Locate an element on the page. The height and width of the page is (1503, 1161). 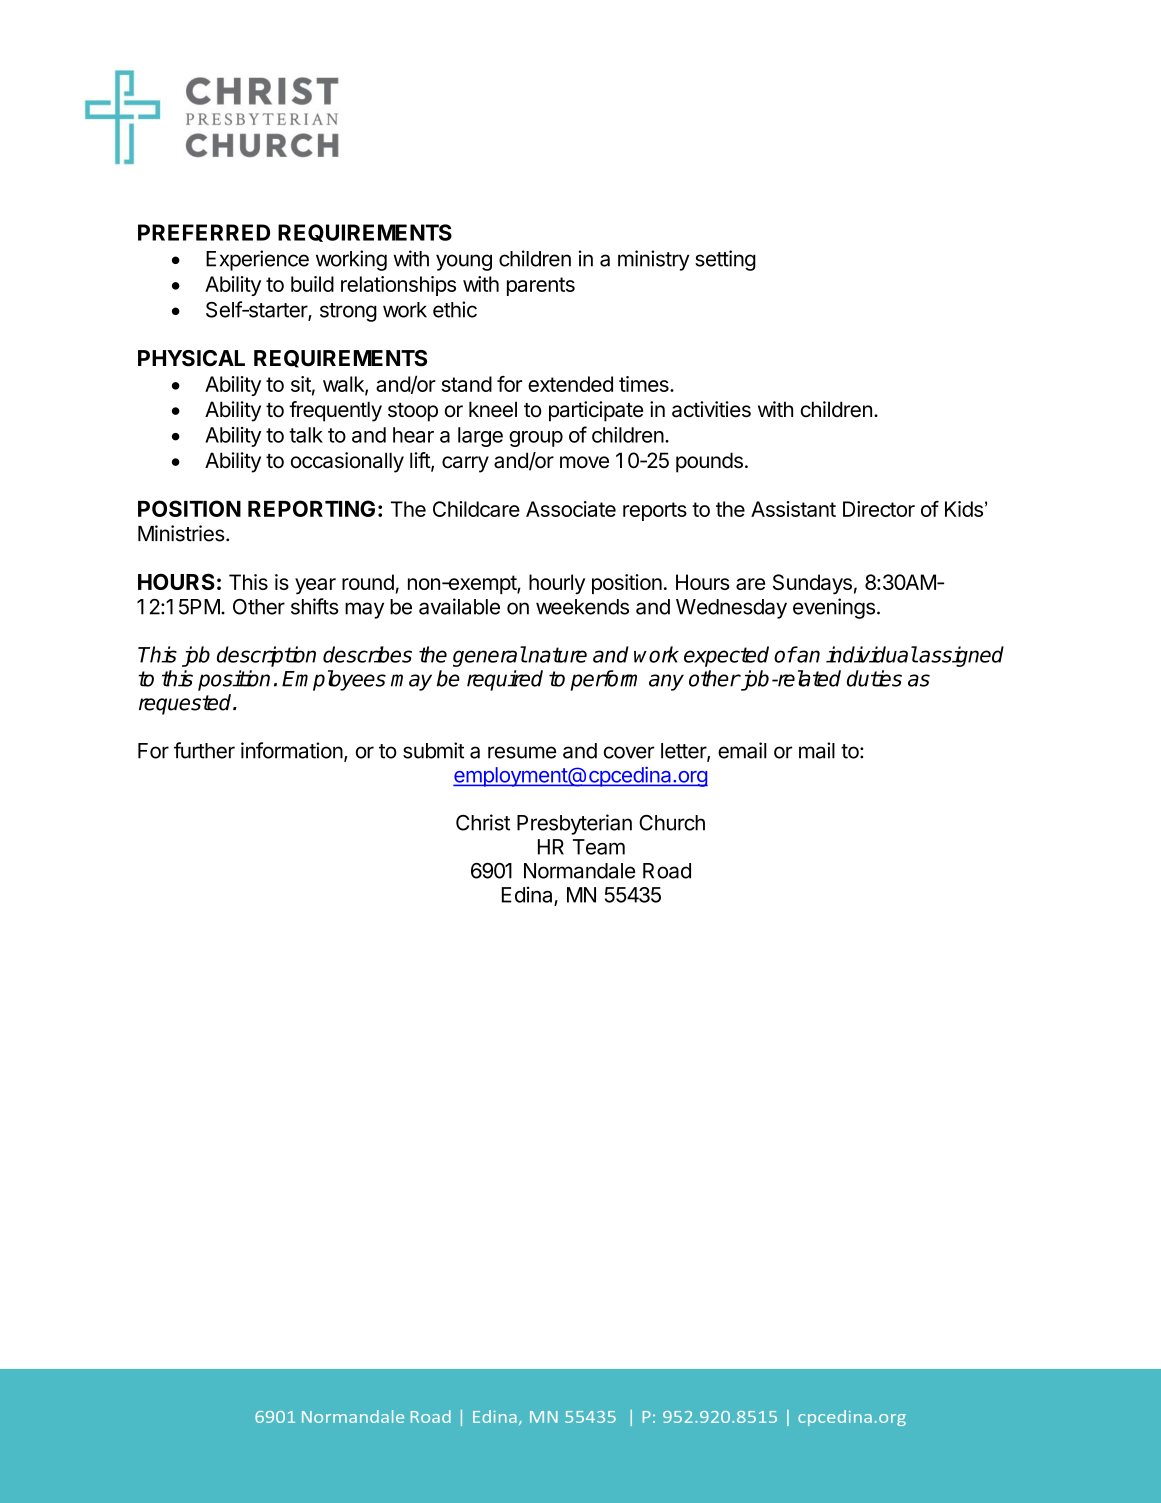
frequently is located at coordinates (335, 411).
